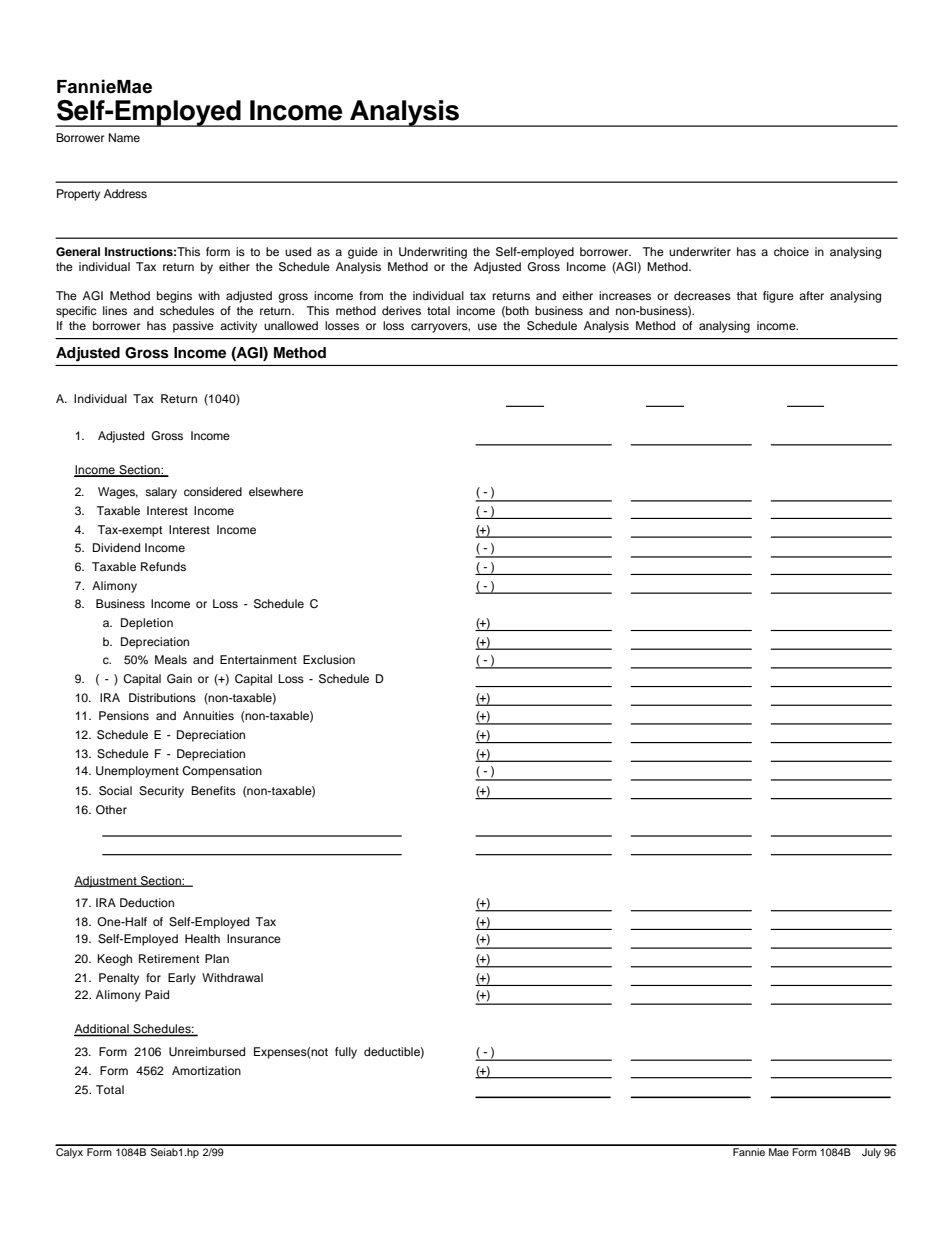 The height and width of the document is (1233, 952). What do you see at coordinates (125, 193) in the document?
I see `Address` at bounding box center [125, 193].
